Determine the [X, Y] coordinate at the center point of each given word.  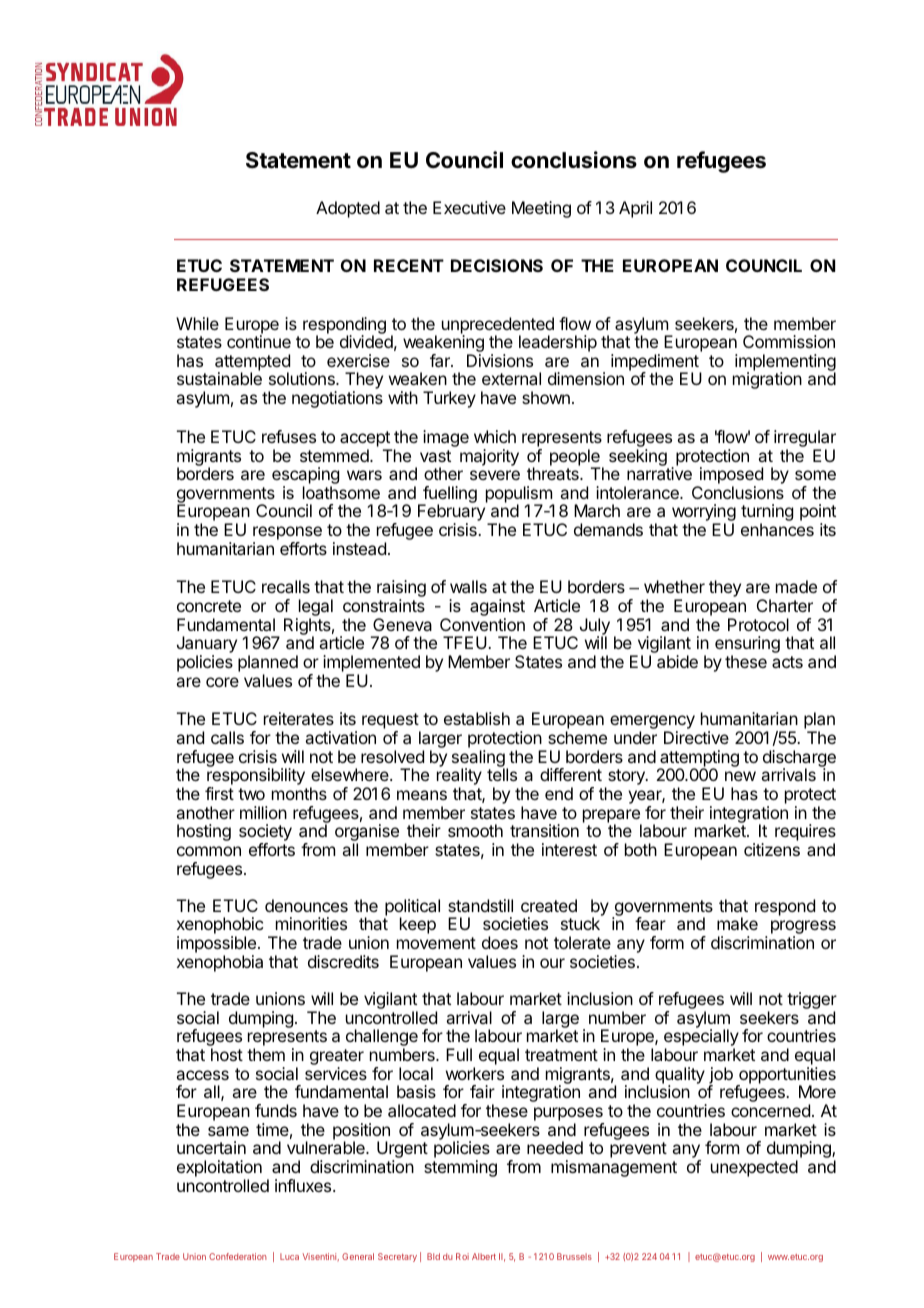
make [737, 923]
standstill [480, 905]
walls [468, 586]
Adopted [348, 209]
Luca [289, 1256]
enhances [777, 529]
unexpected [754, 1168]
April [635, 209]
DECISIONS [497, 265]
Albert [484, 1256]
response [287, 534]
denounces [306, 905]
